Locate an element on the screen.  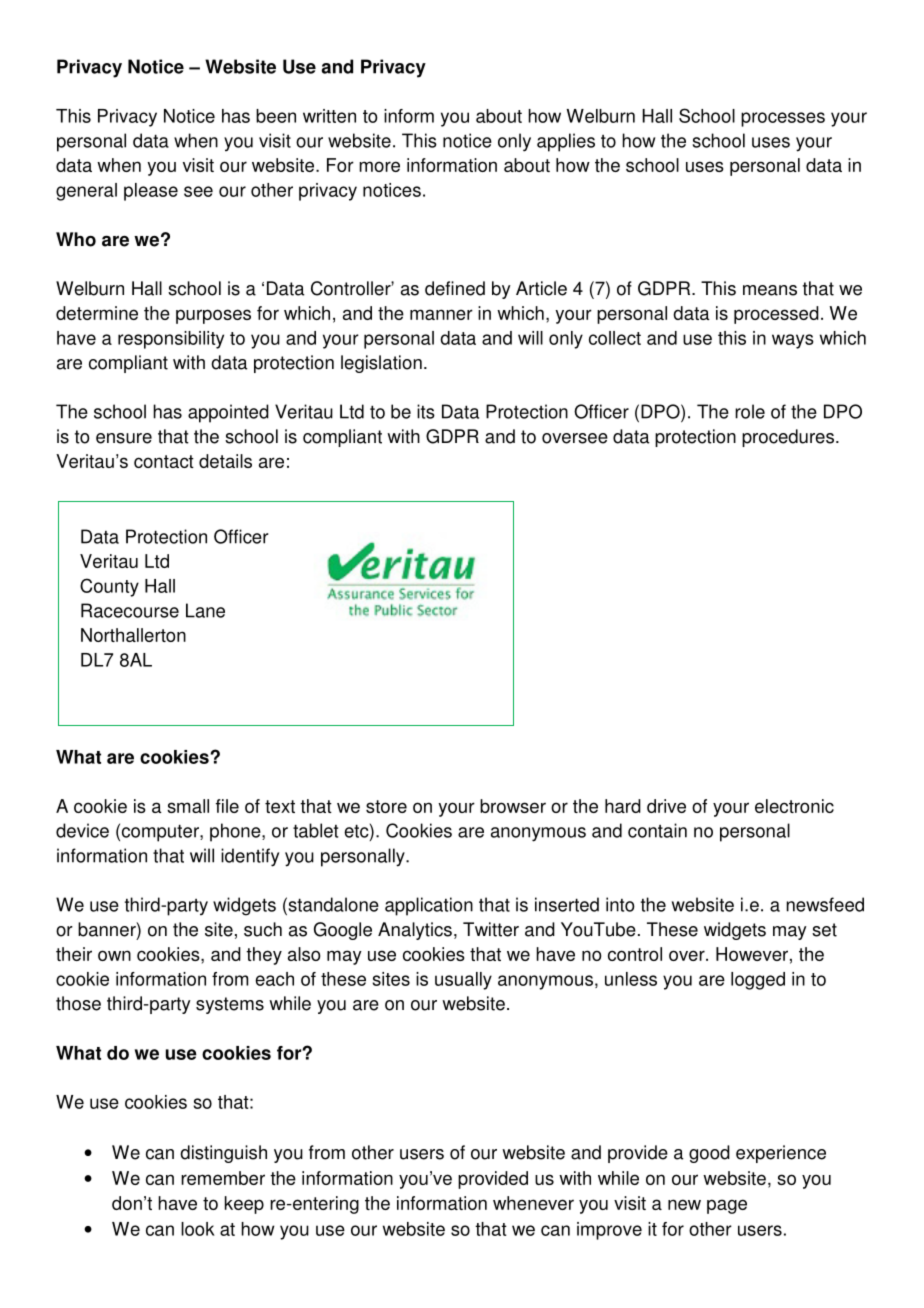
look is located at coordinates (198, 1229).
